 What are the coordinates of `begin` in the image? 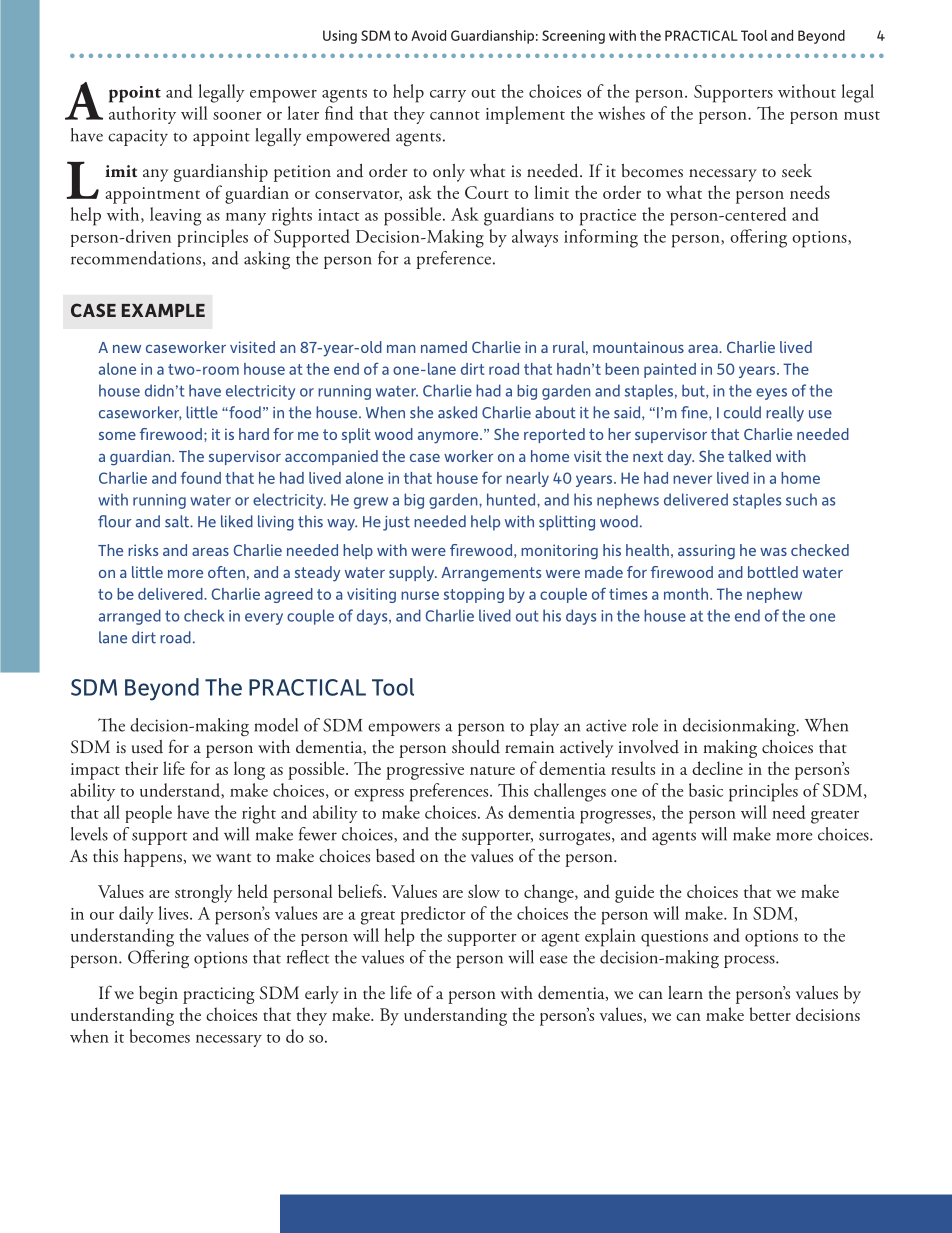 It's located at (158, 995).
